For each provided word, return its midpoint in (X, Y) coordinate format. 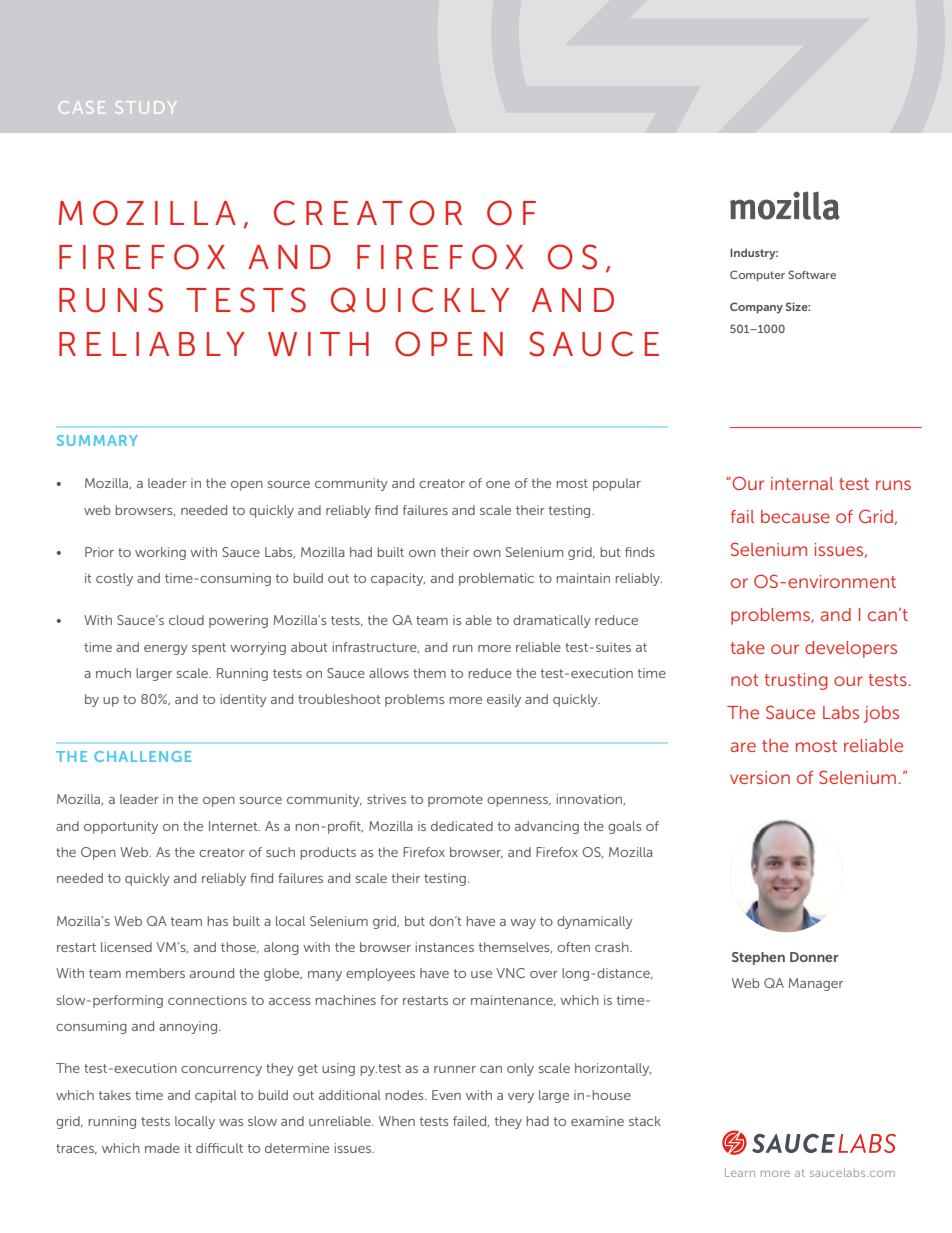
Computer (757, 276)
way (523, 924)
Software (812, 274)
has (218, 921)
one (498, 484)
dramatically (552, 621)
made (162, 1148)
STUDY (146, 107)
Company (756, 308)
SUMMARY (97, 440)
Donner (814, 957)
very (521, 1098)
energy (166, 650)
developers (851, 649)
